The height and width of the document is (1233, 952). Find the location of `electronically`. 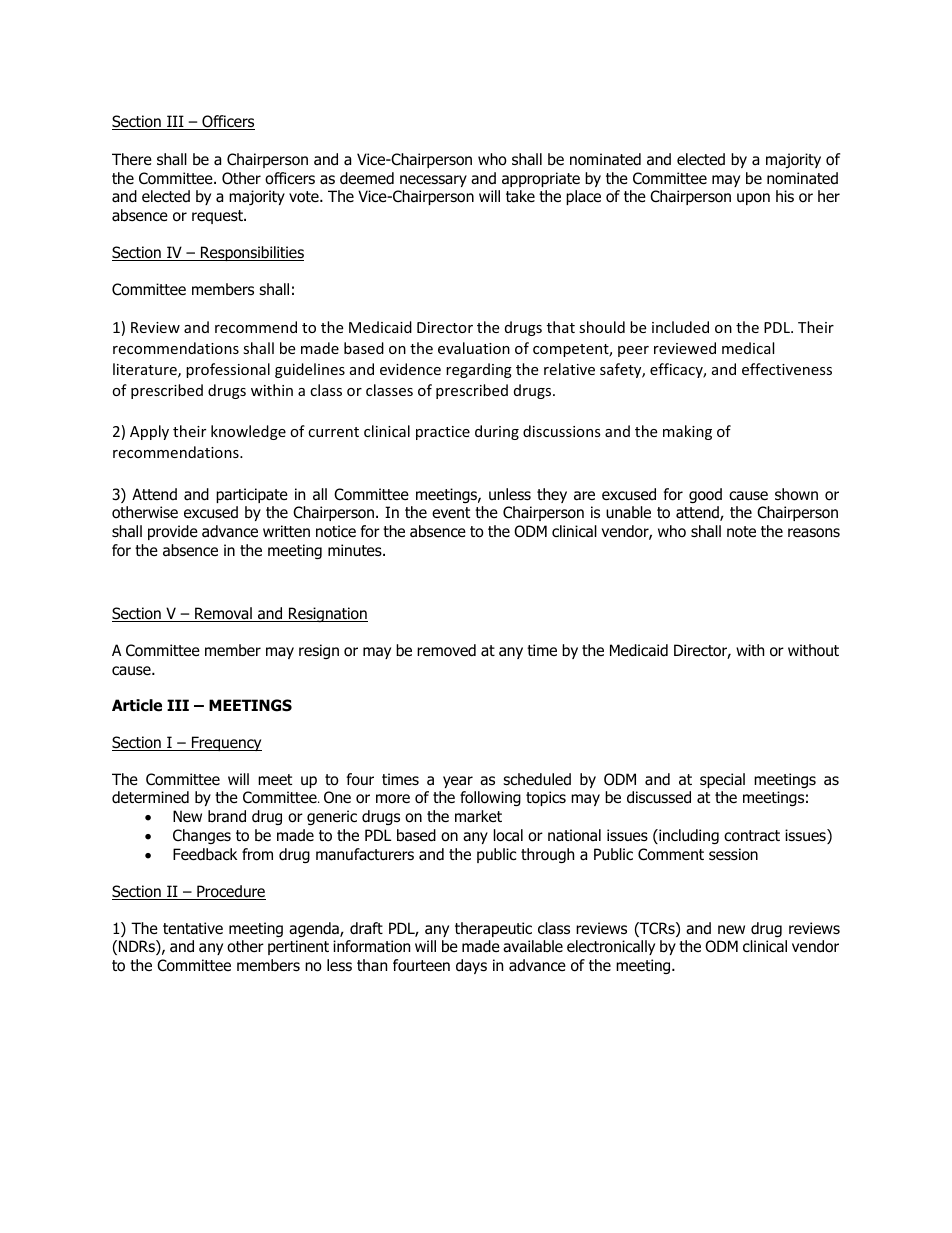

electronically is located at coordinates (611, 947).
